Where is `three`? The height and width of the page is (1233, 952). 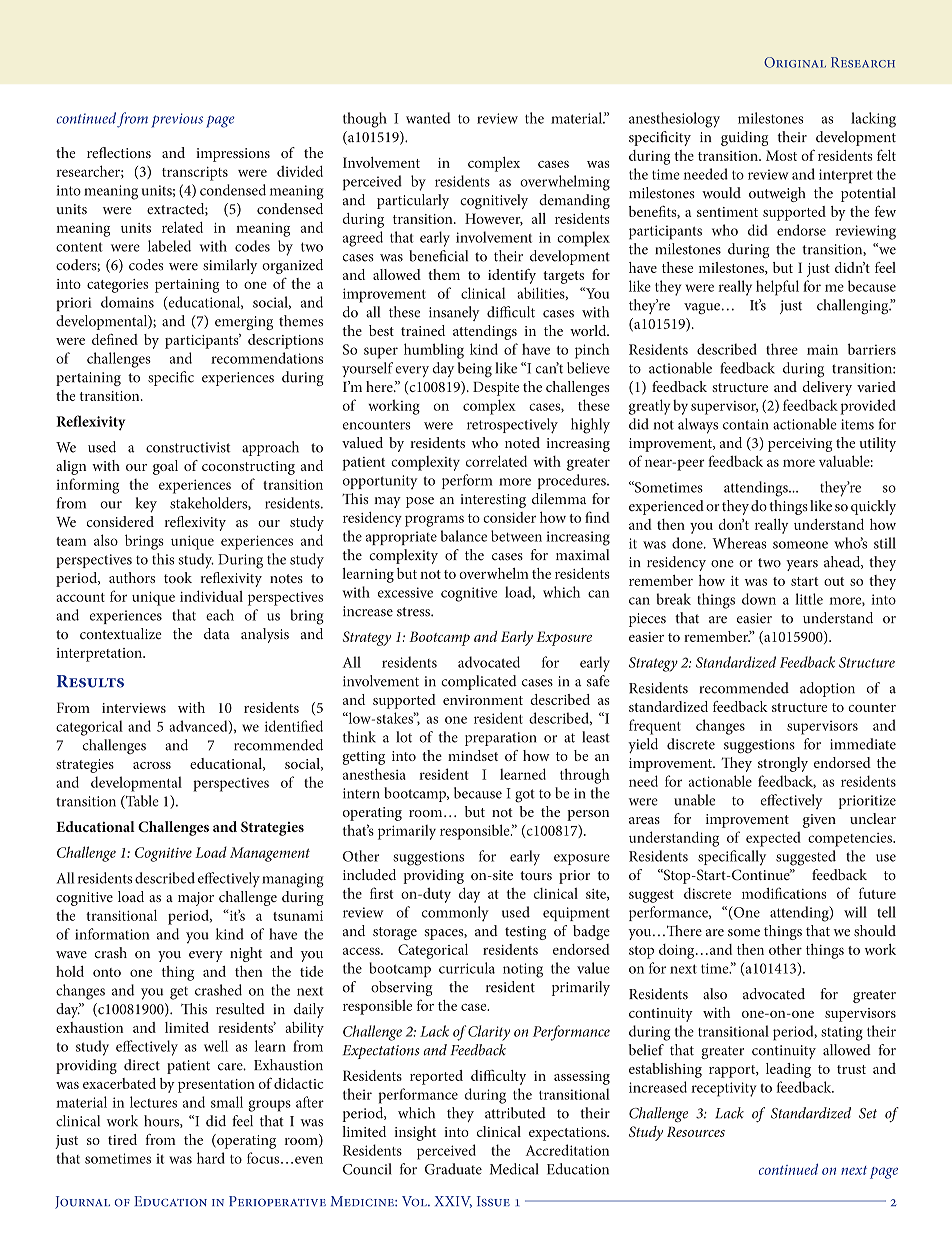
three is located at coordinates (782, 349).
